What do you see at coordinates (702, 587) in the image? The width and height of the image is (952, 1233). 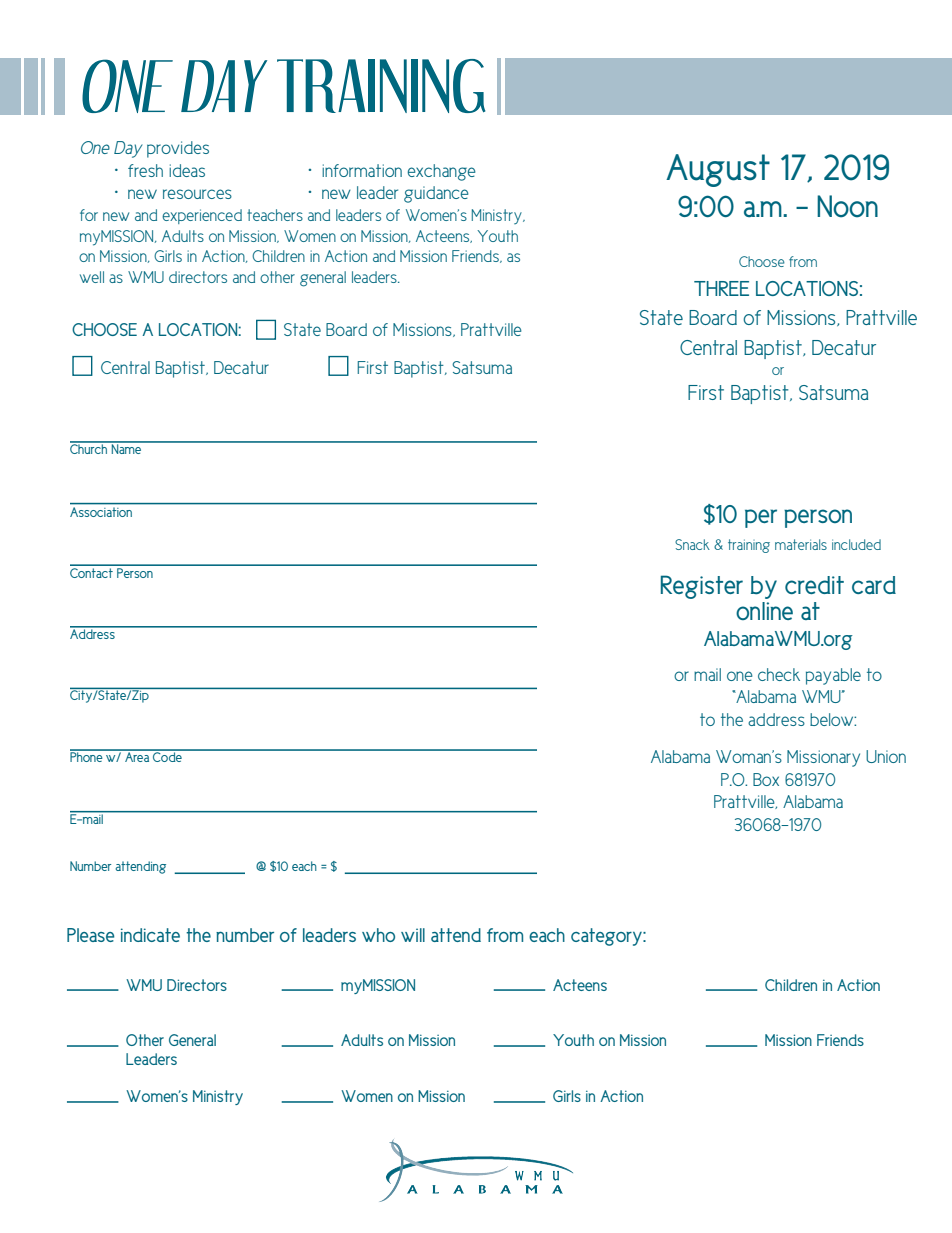 I see `Register` at bounding box center [702, 587].
